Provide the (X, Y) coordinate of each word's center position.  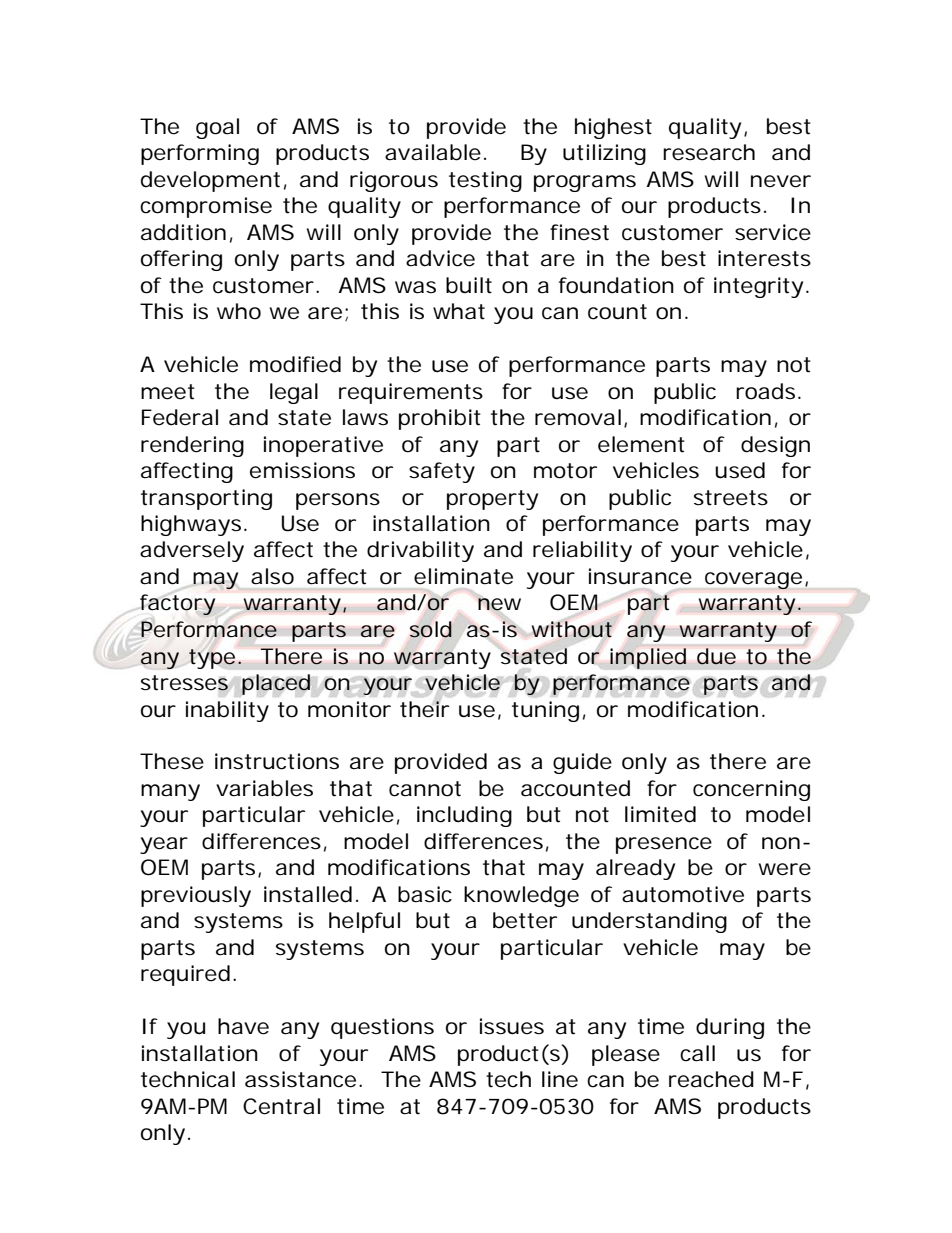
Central (281, 1106)
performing (200, 154)
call (697, 1053)
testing (485, 181)
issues (512, 1026)
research (709, 152)
